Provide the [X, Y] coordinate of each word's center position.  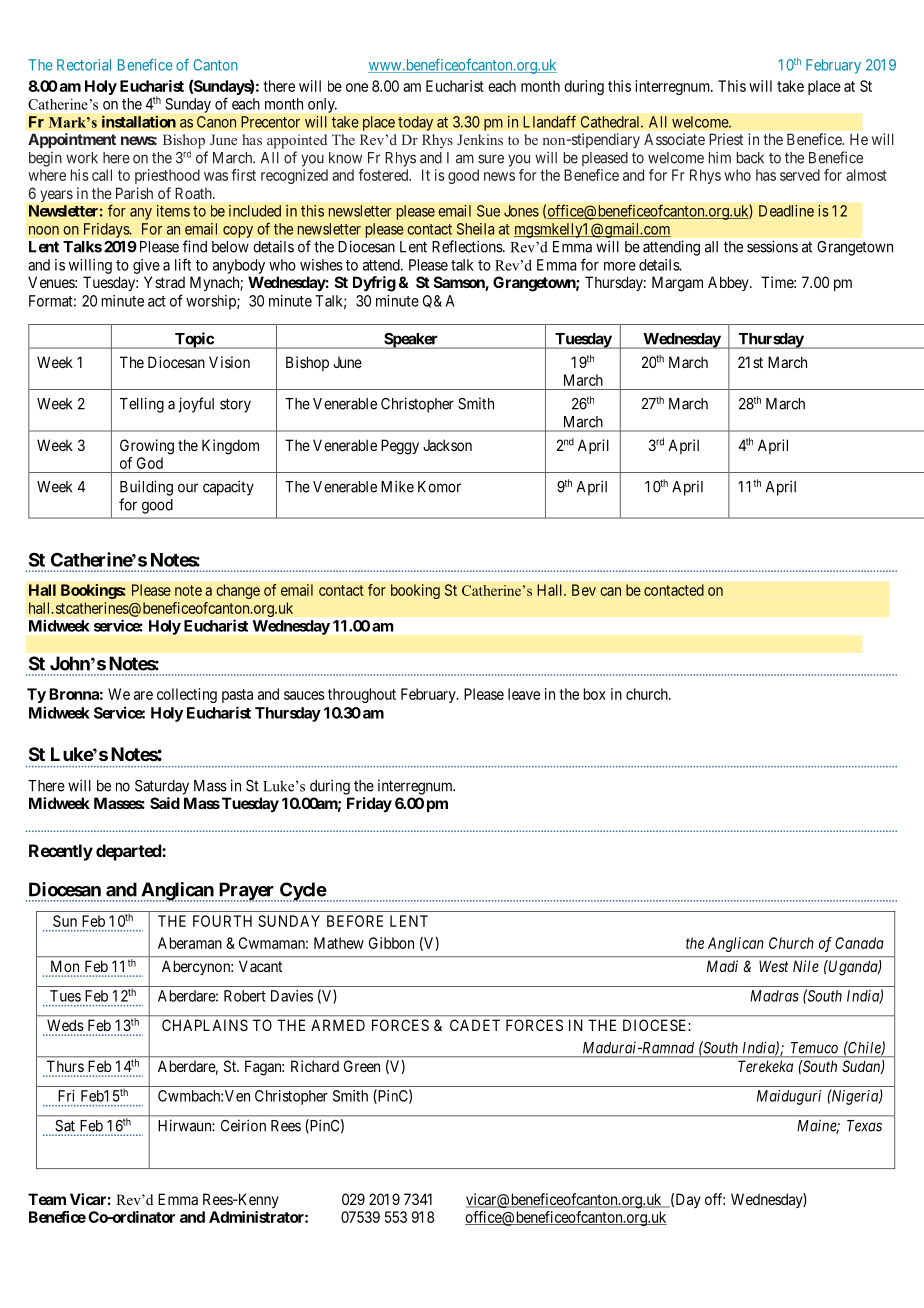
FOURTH [222, 921]
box [595, 694]
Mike [397, 486]
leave [524, 694]
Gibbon [391, 943]
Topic [194, 340]
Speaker [411, 341]
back [750, 158]
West [773, 966]
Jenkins [480, 139]
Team [47, 1199]
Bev [584, 590]
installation [139, 121]
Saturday [162, 787]
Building [146, 488]
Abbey [729, 283]
